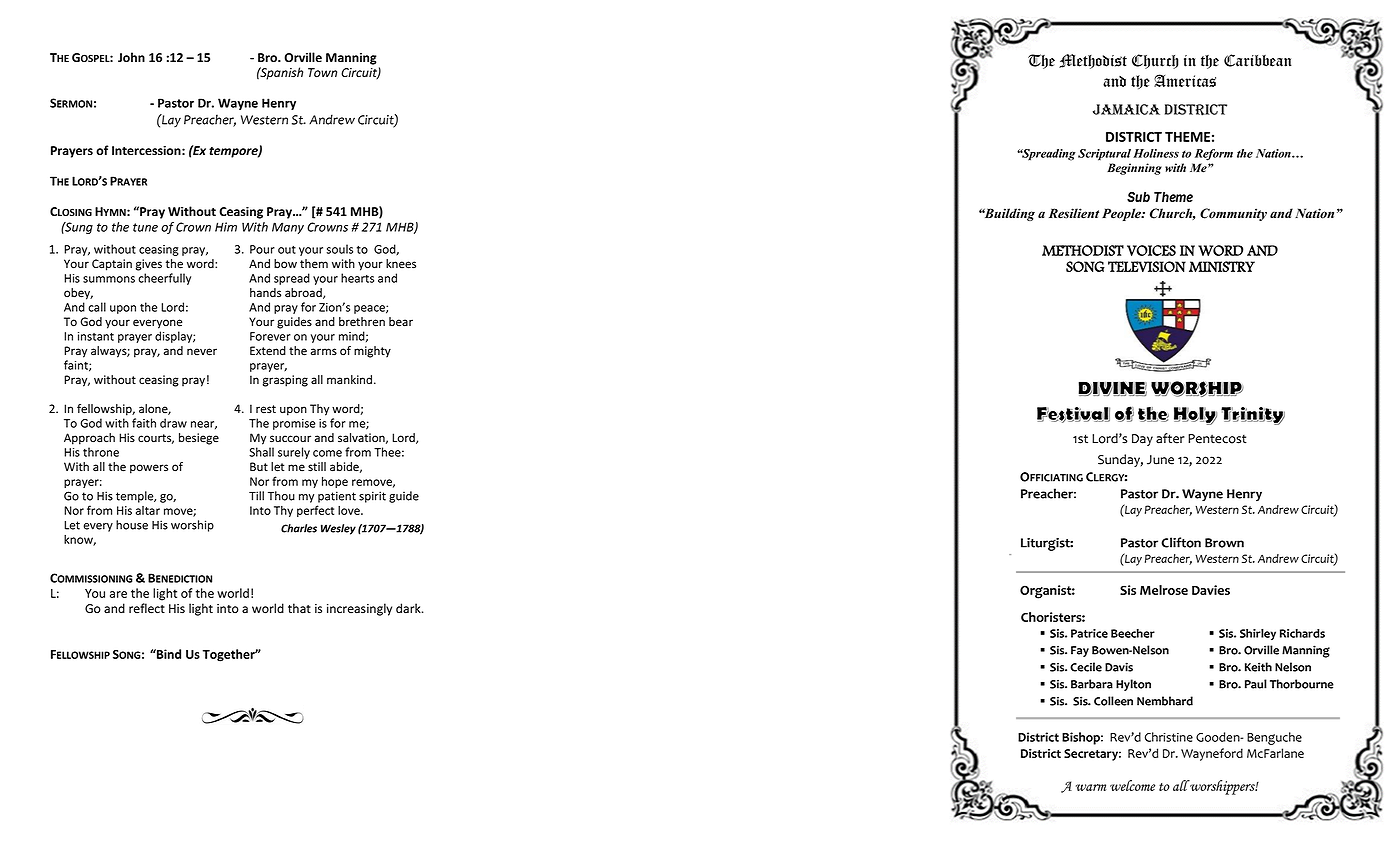  Describe the element at coordinates (168, 654) in the document. I see `Bind` at that location.
